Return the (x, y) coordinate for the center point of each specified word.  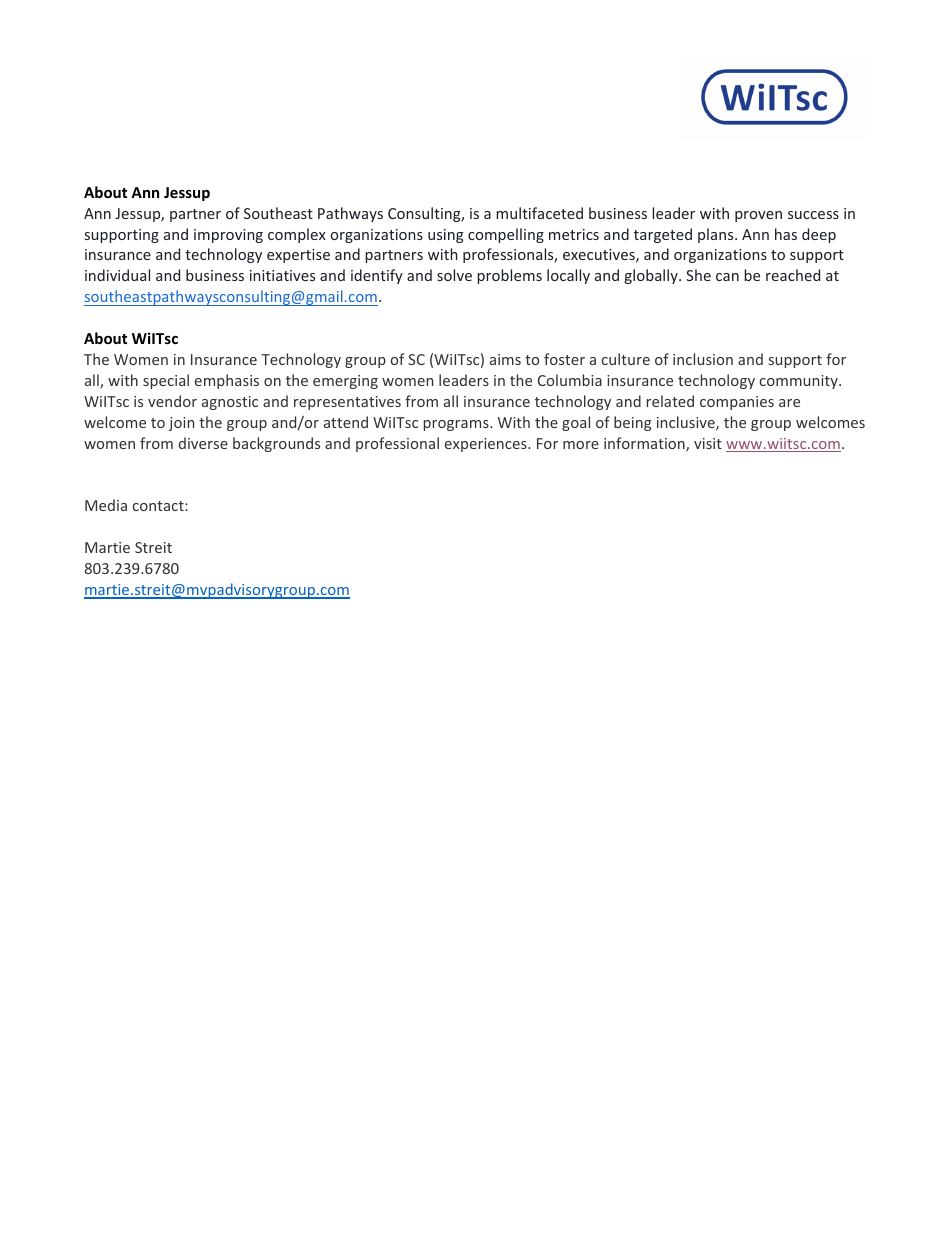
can (727, 277)
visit (708, 443)
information (645, 444)
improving (228, 236)
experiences (487, 445)
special (166, 381)
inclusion (703, 359)
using (445, 236)
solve (454, 275)
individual (117, 275)
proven (758, 216)
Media (106, 505)
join (181, 424)
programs (457, 425)
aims (505, 359)
